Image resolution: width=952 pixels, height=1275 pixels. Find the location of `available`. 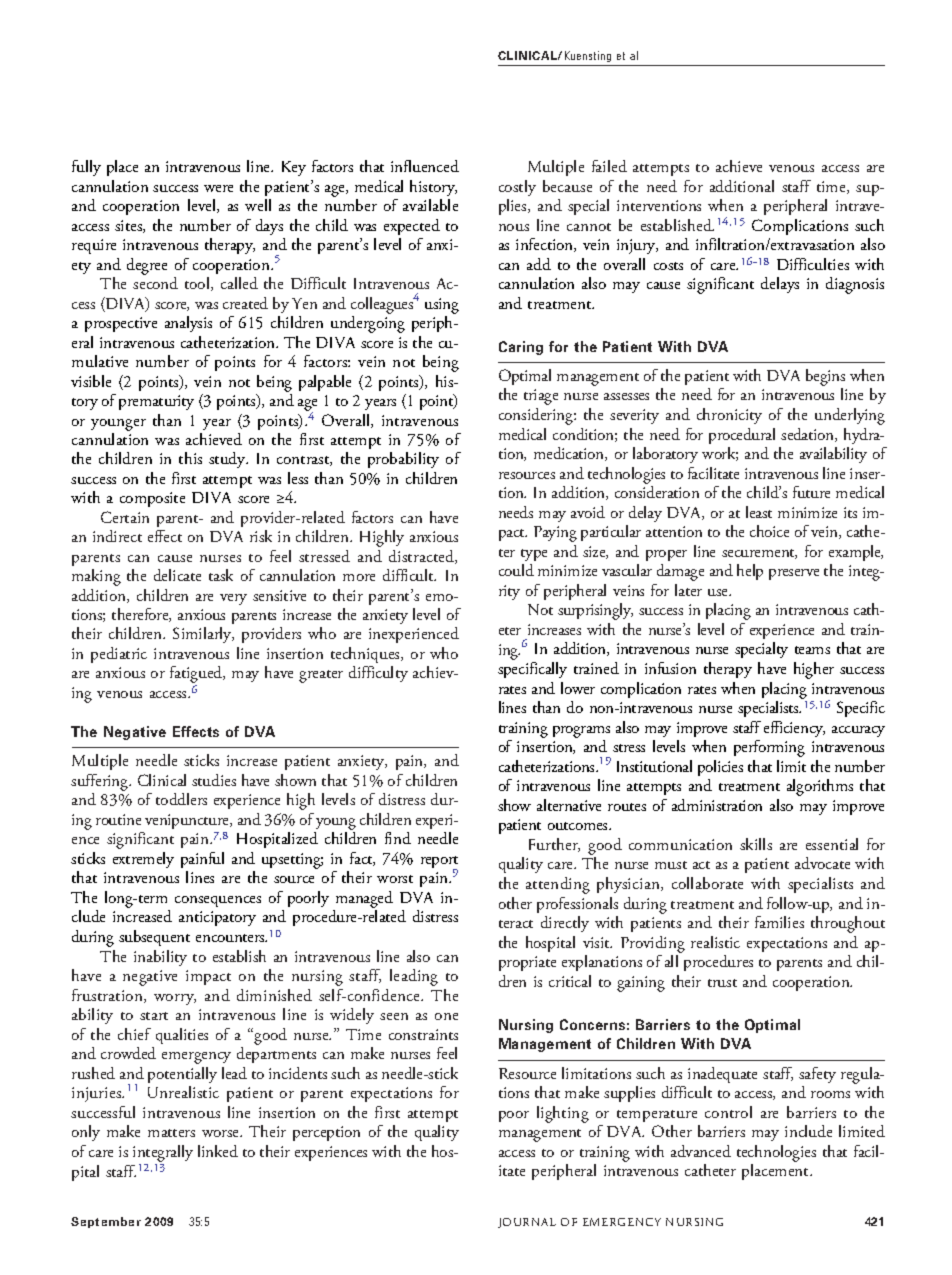

available is located at coordinates (430, 205).
